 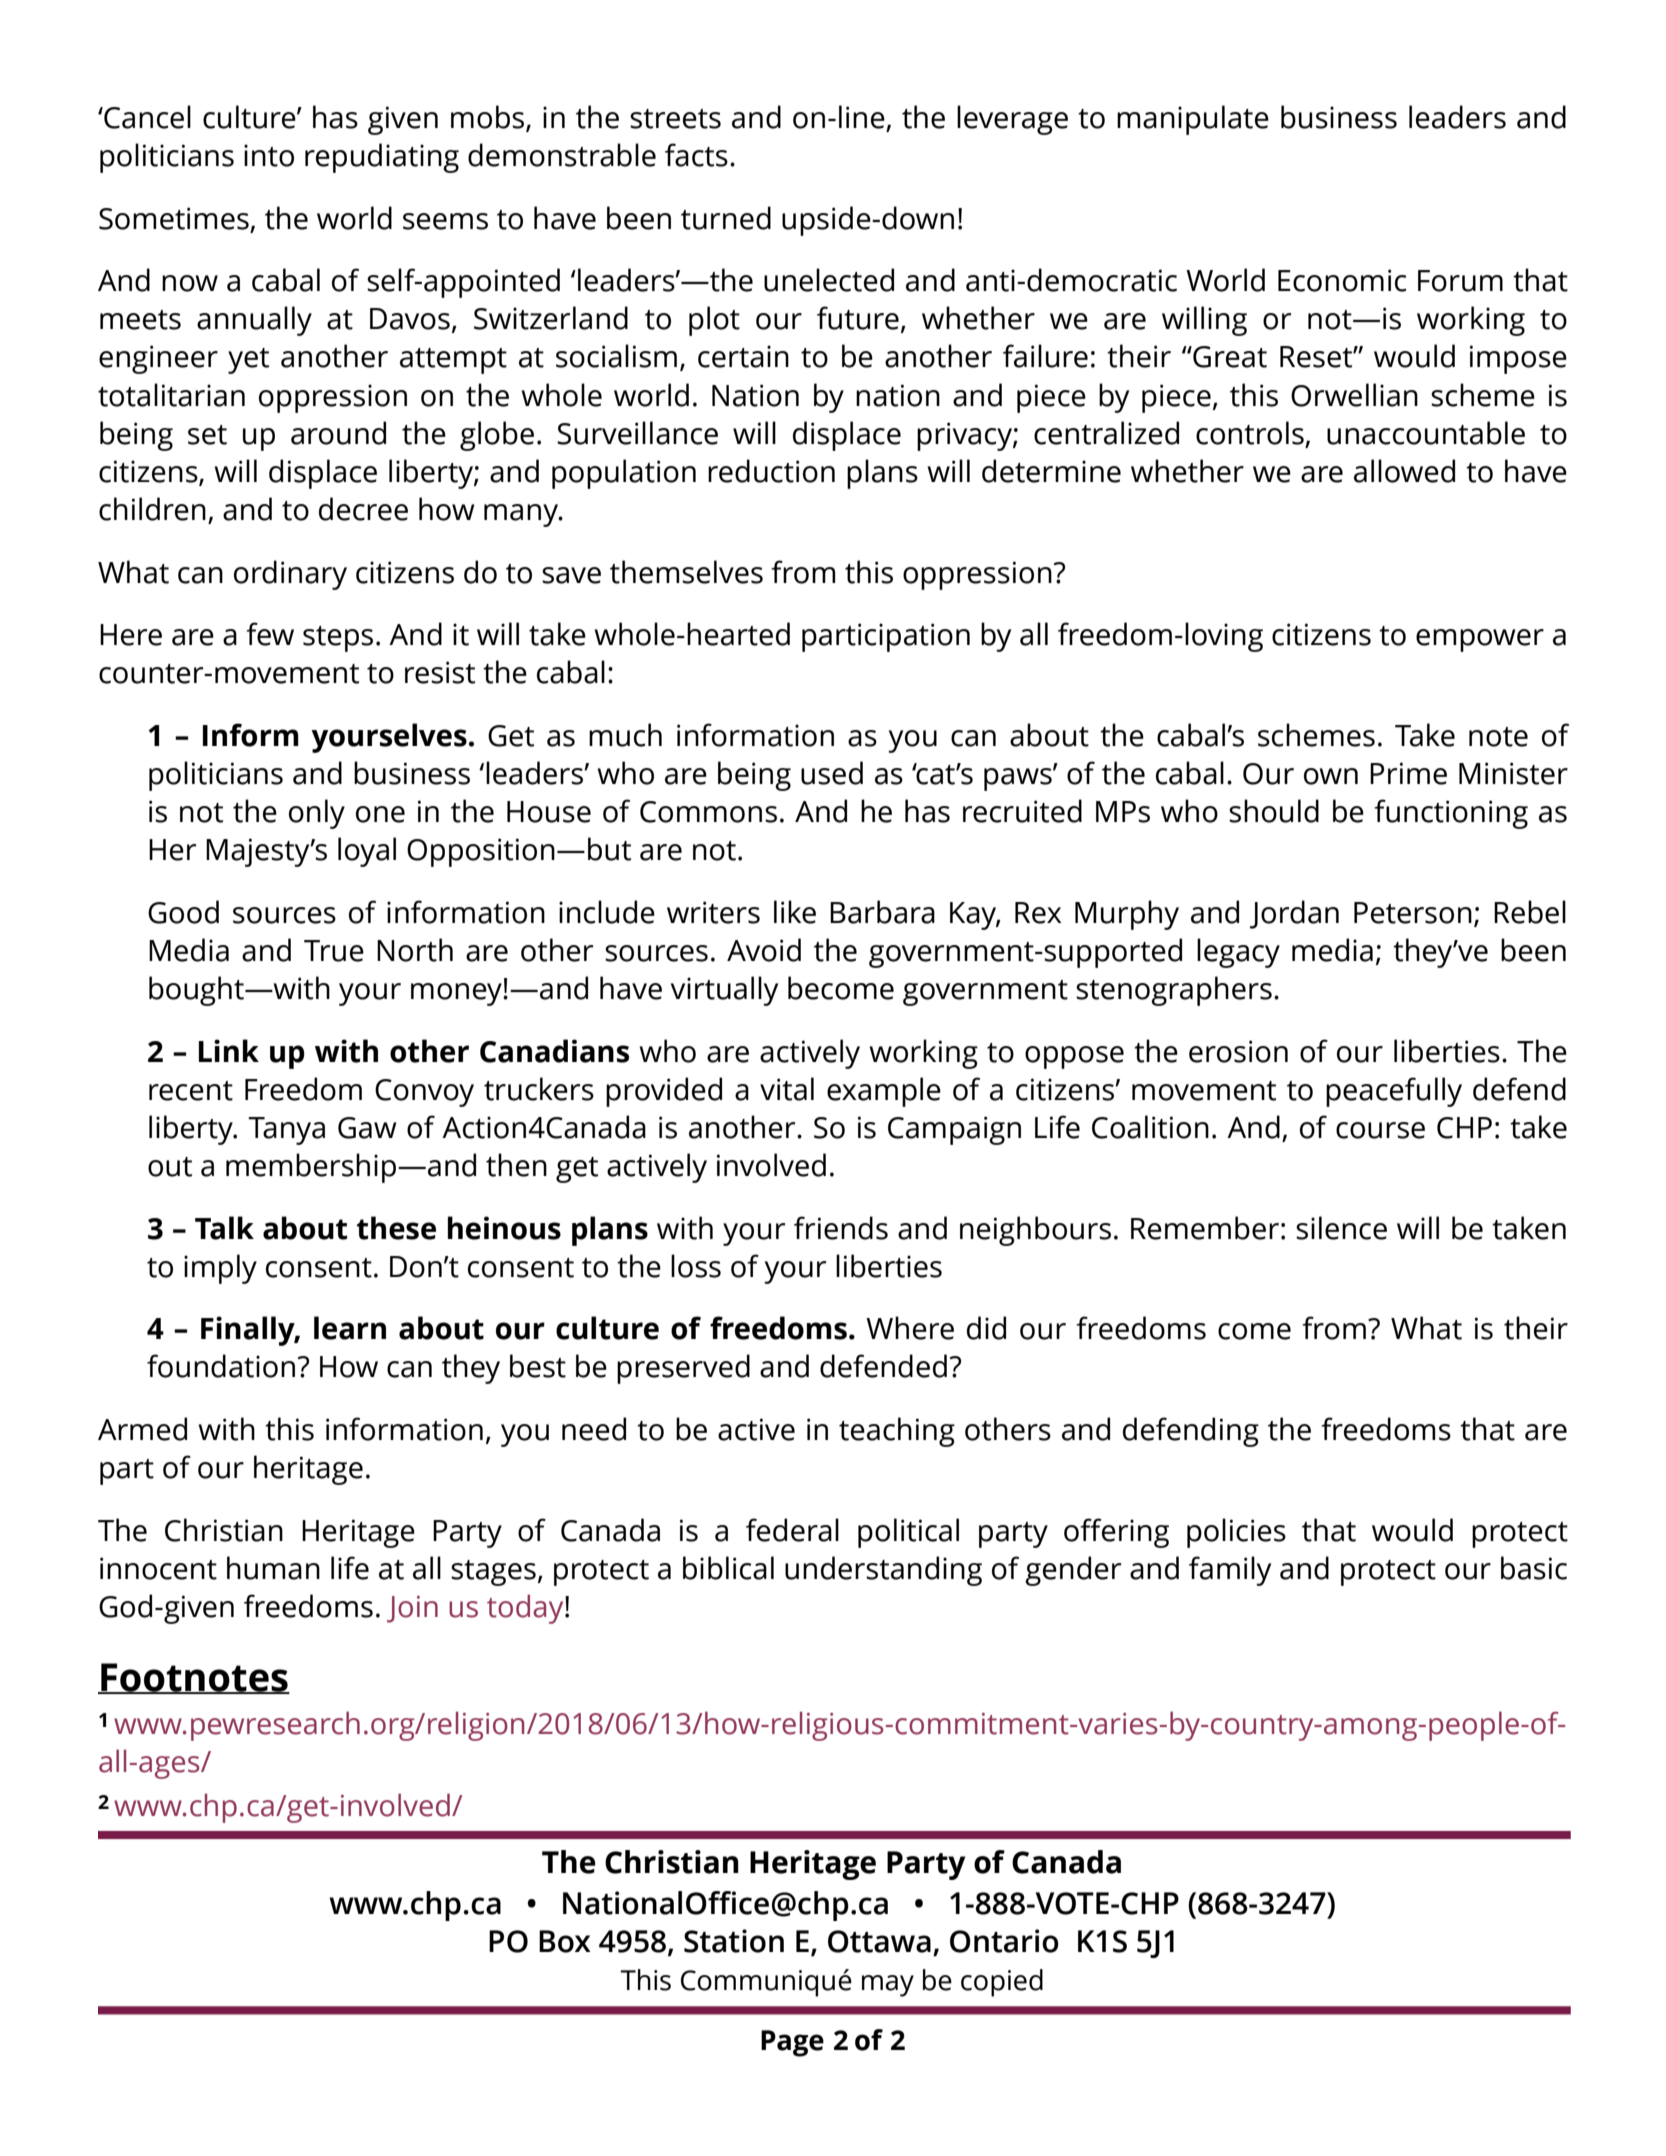 I want to click on Economic, so click(x=1342, y=280).
